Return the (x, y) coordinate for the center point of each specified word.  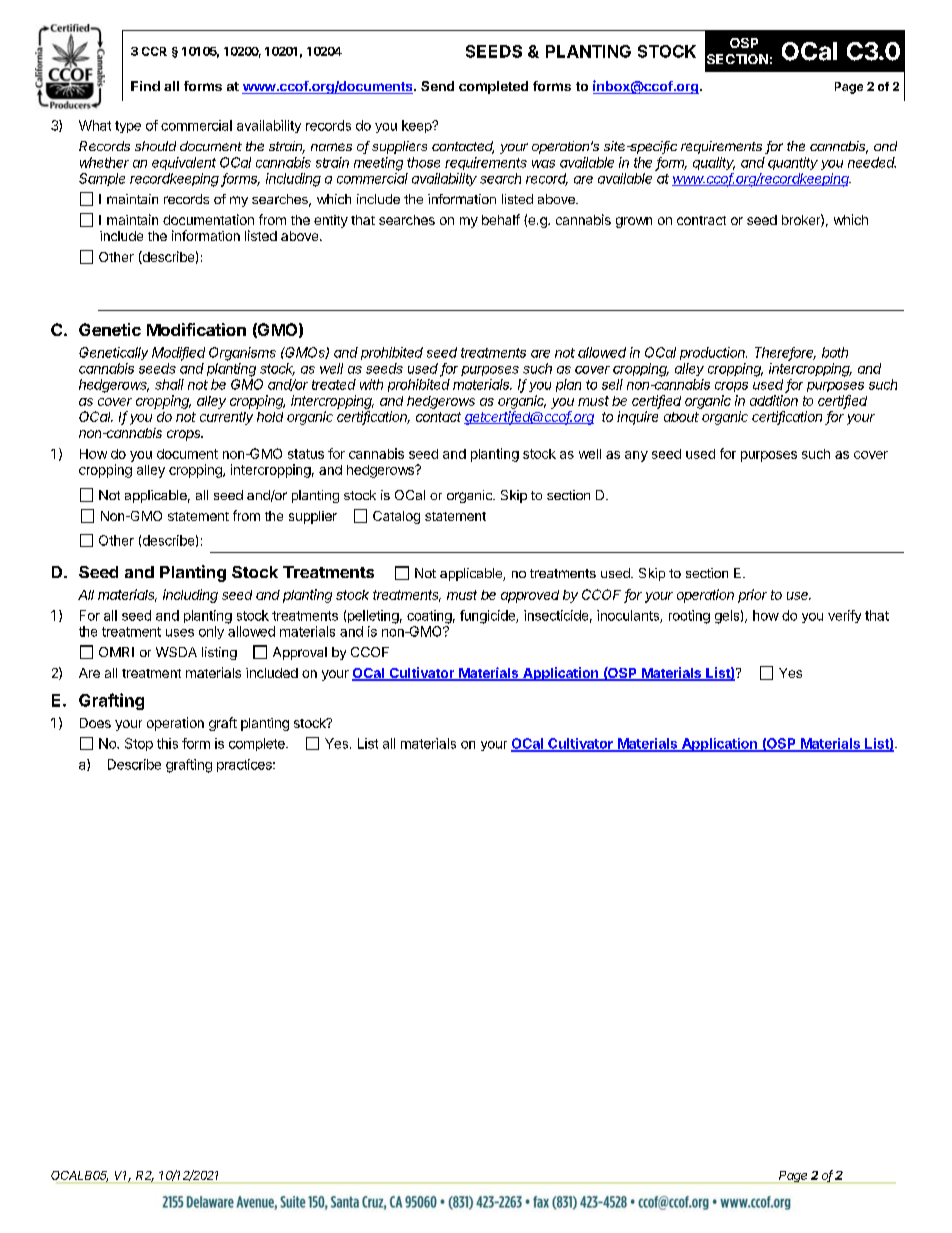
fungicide (488, 617)
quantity (793, 163)
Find (145, 86)
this (167, 743)
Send (437, 86)
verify (844, 616)
